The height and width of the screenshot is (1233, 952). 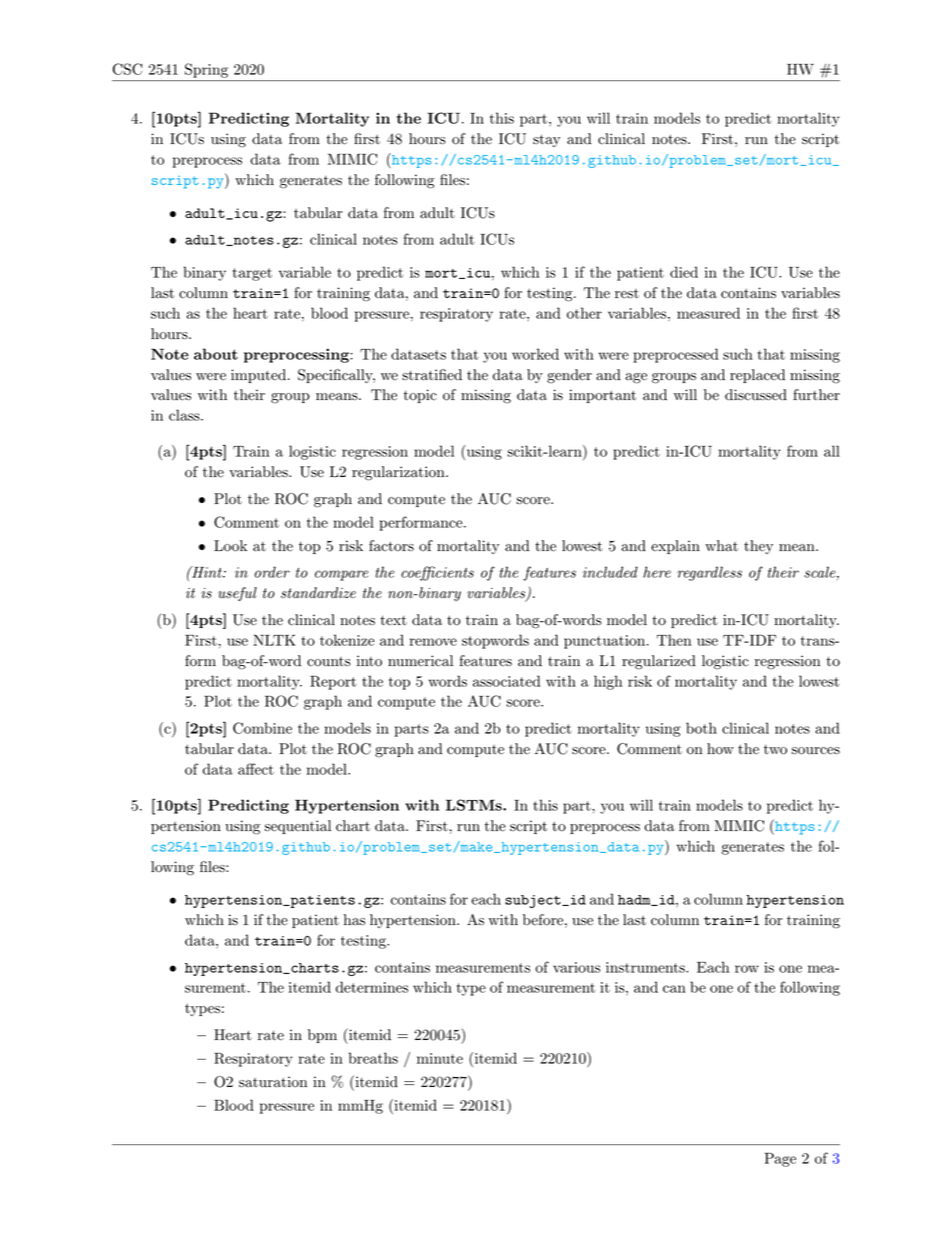 I want to click on useful, so click(x=237, y=594).
